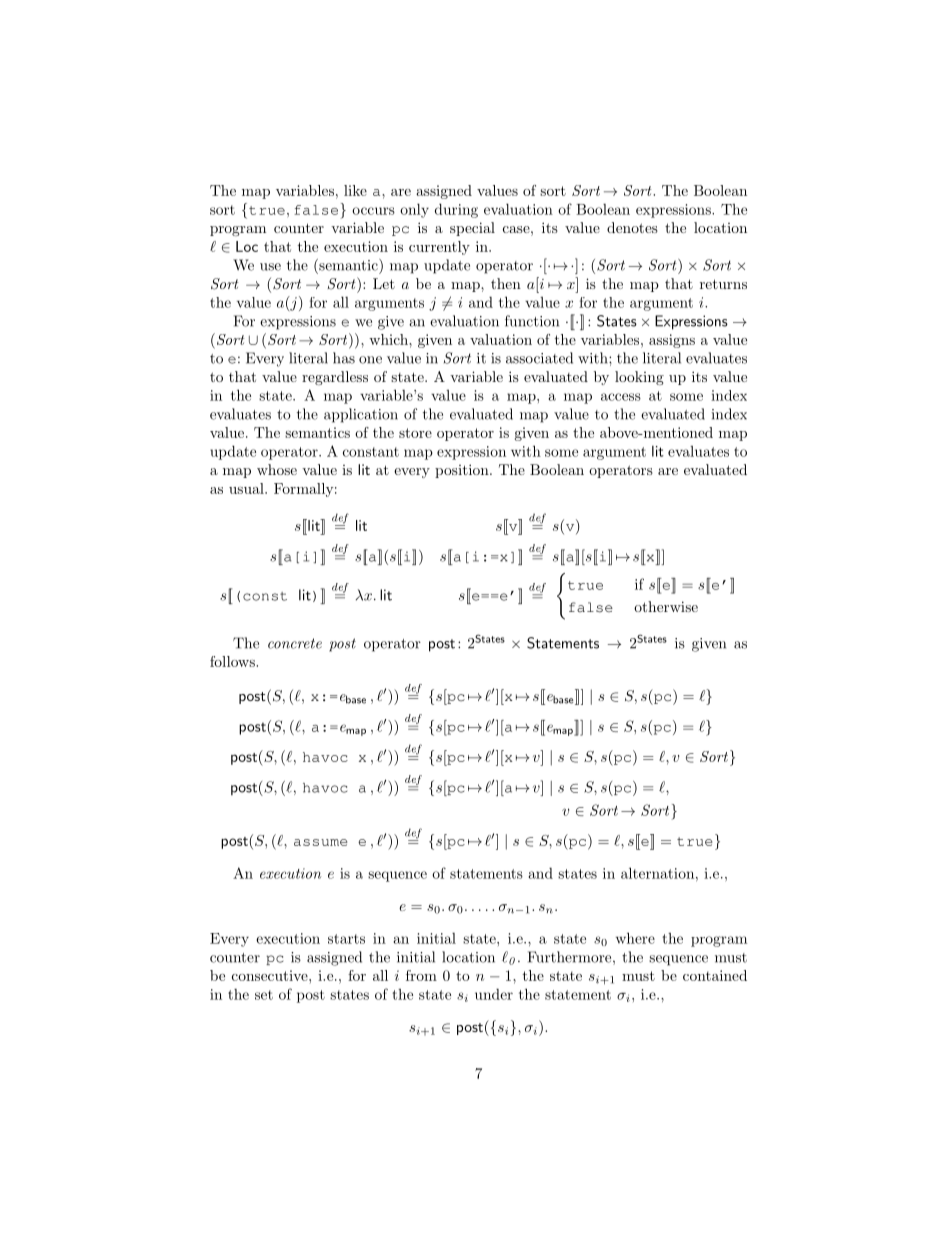  Describe the element at coordinates (666, 606) in the image. I see `otherwise` at that location.
